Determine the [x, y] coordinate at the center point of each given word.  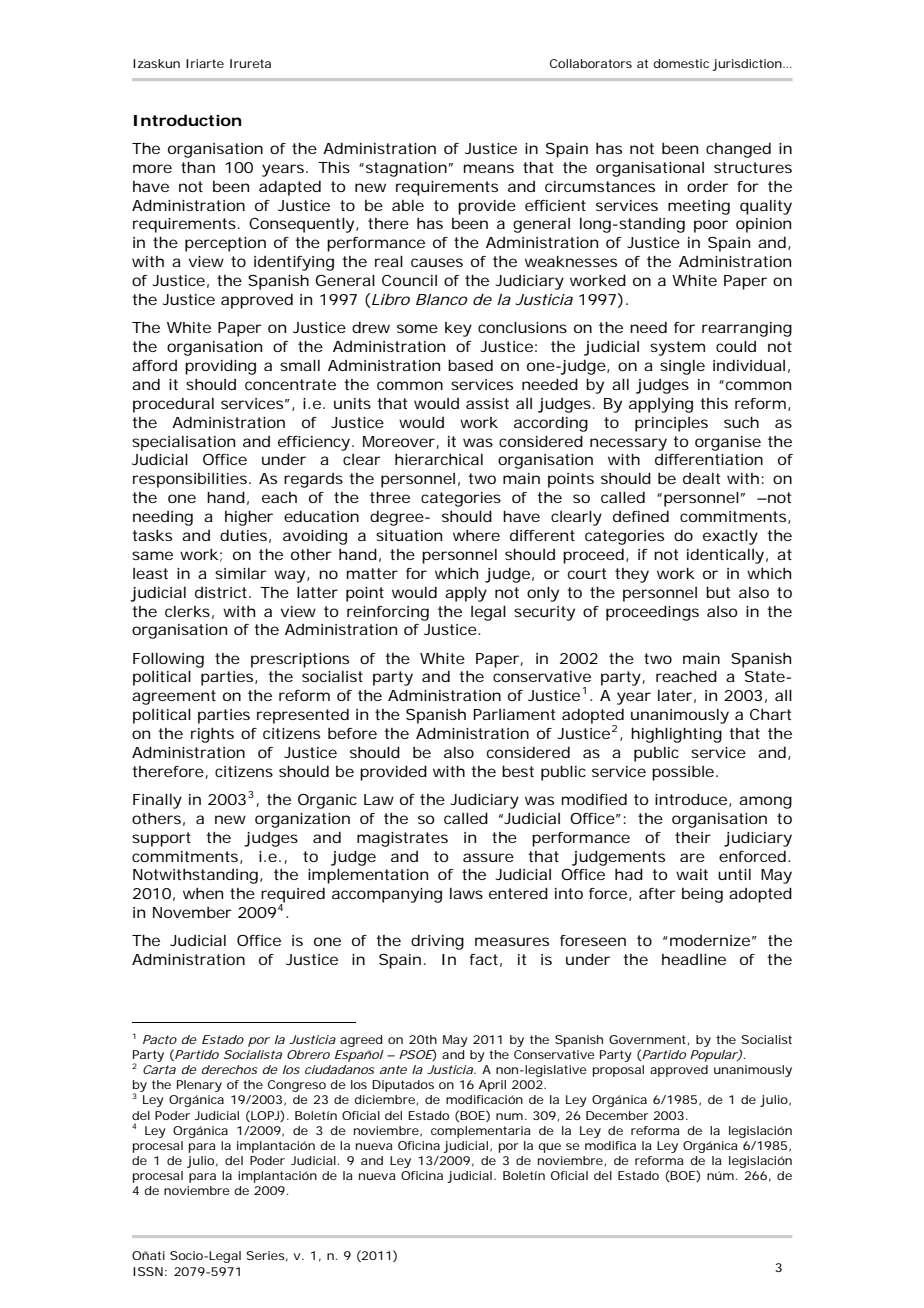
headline [694, 959]
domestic [681, 63]
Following [168, 660]
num [509, 1116]
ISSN [148, 1271]
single [682, 367]
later [675, 695]
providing [220, 367]
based [470, 365]
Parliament [514, 714]
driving [437, 942]
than [198, 167]
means [489, 168]
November [192, 912]
